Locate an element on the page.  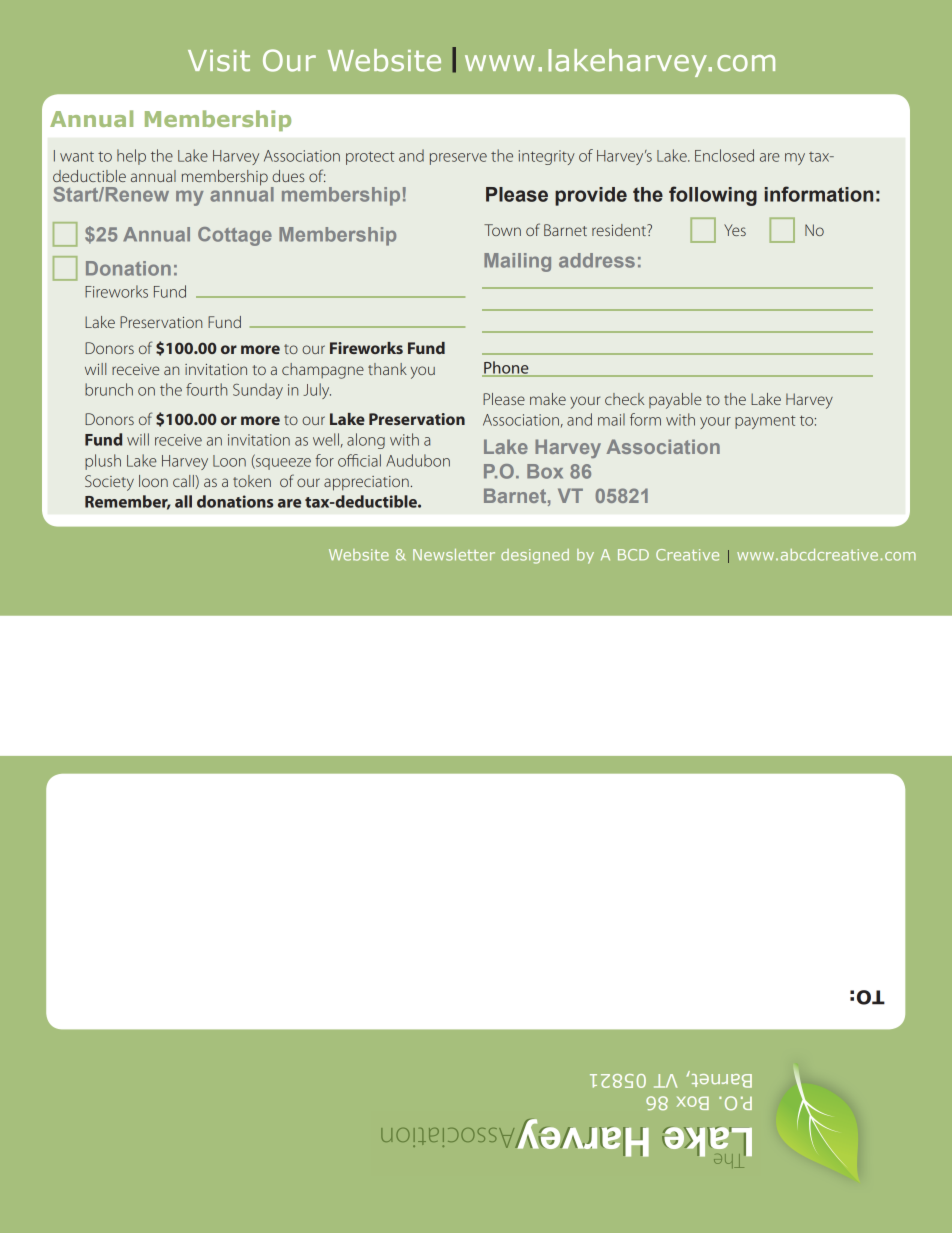
Enclosed is located at coordinates (724, 155).
